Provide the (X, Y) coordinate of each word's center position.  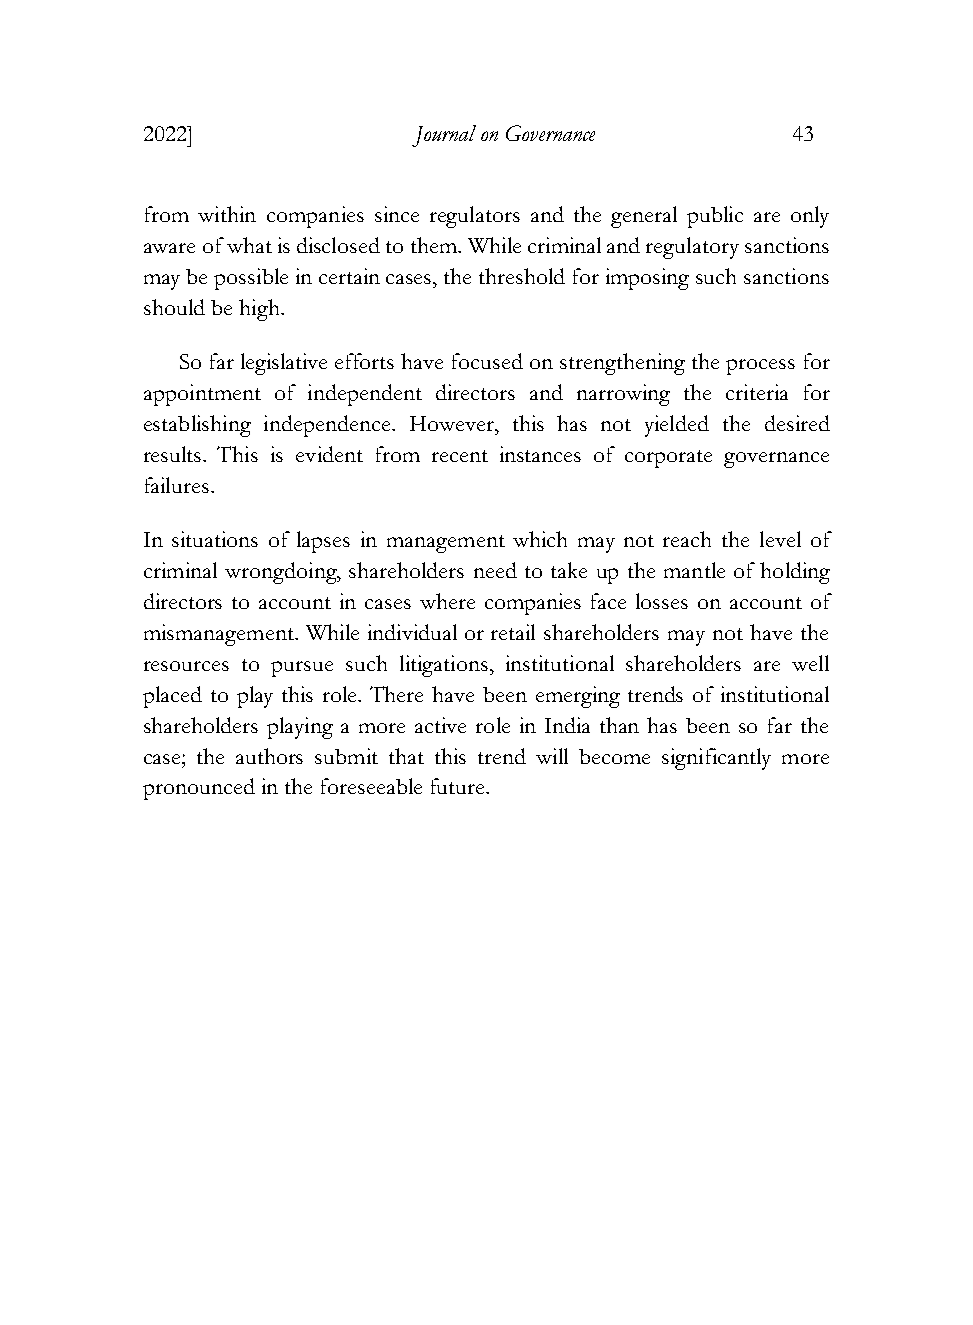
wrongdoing (282, 573)
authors (269, 756)
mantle (694, 570)
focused (487, 361)
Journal (444, 136)
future (459, 786)
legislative (284, 364)
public (715, 217)
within (227, 214)
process (760, 367)
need (495, 570)
